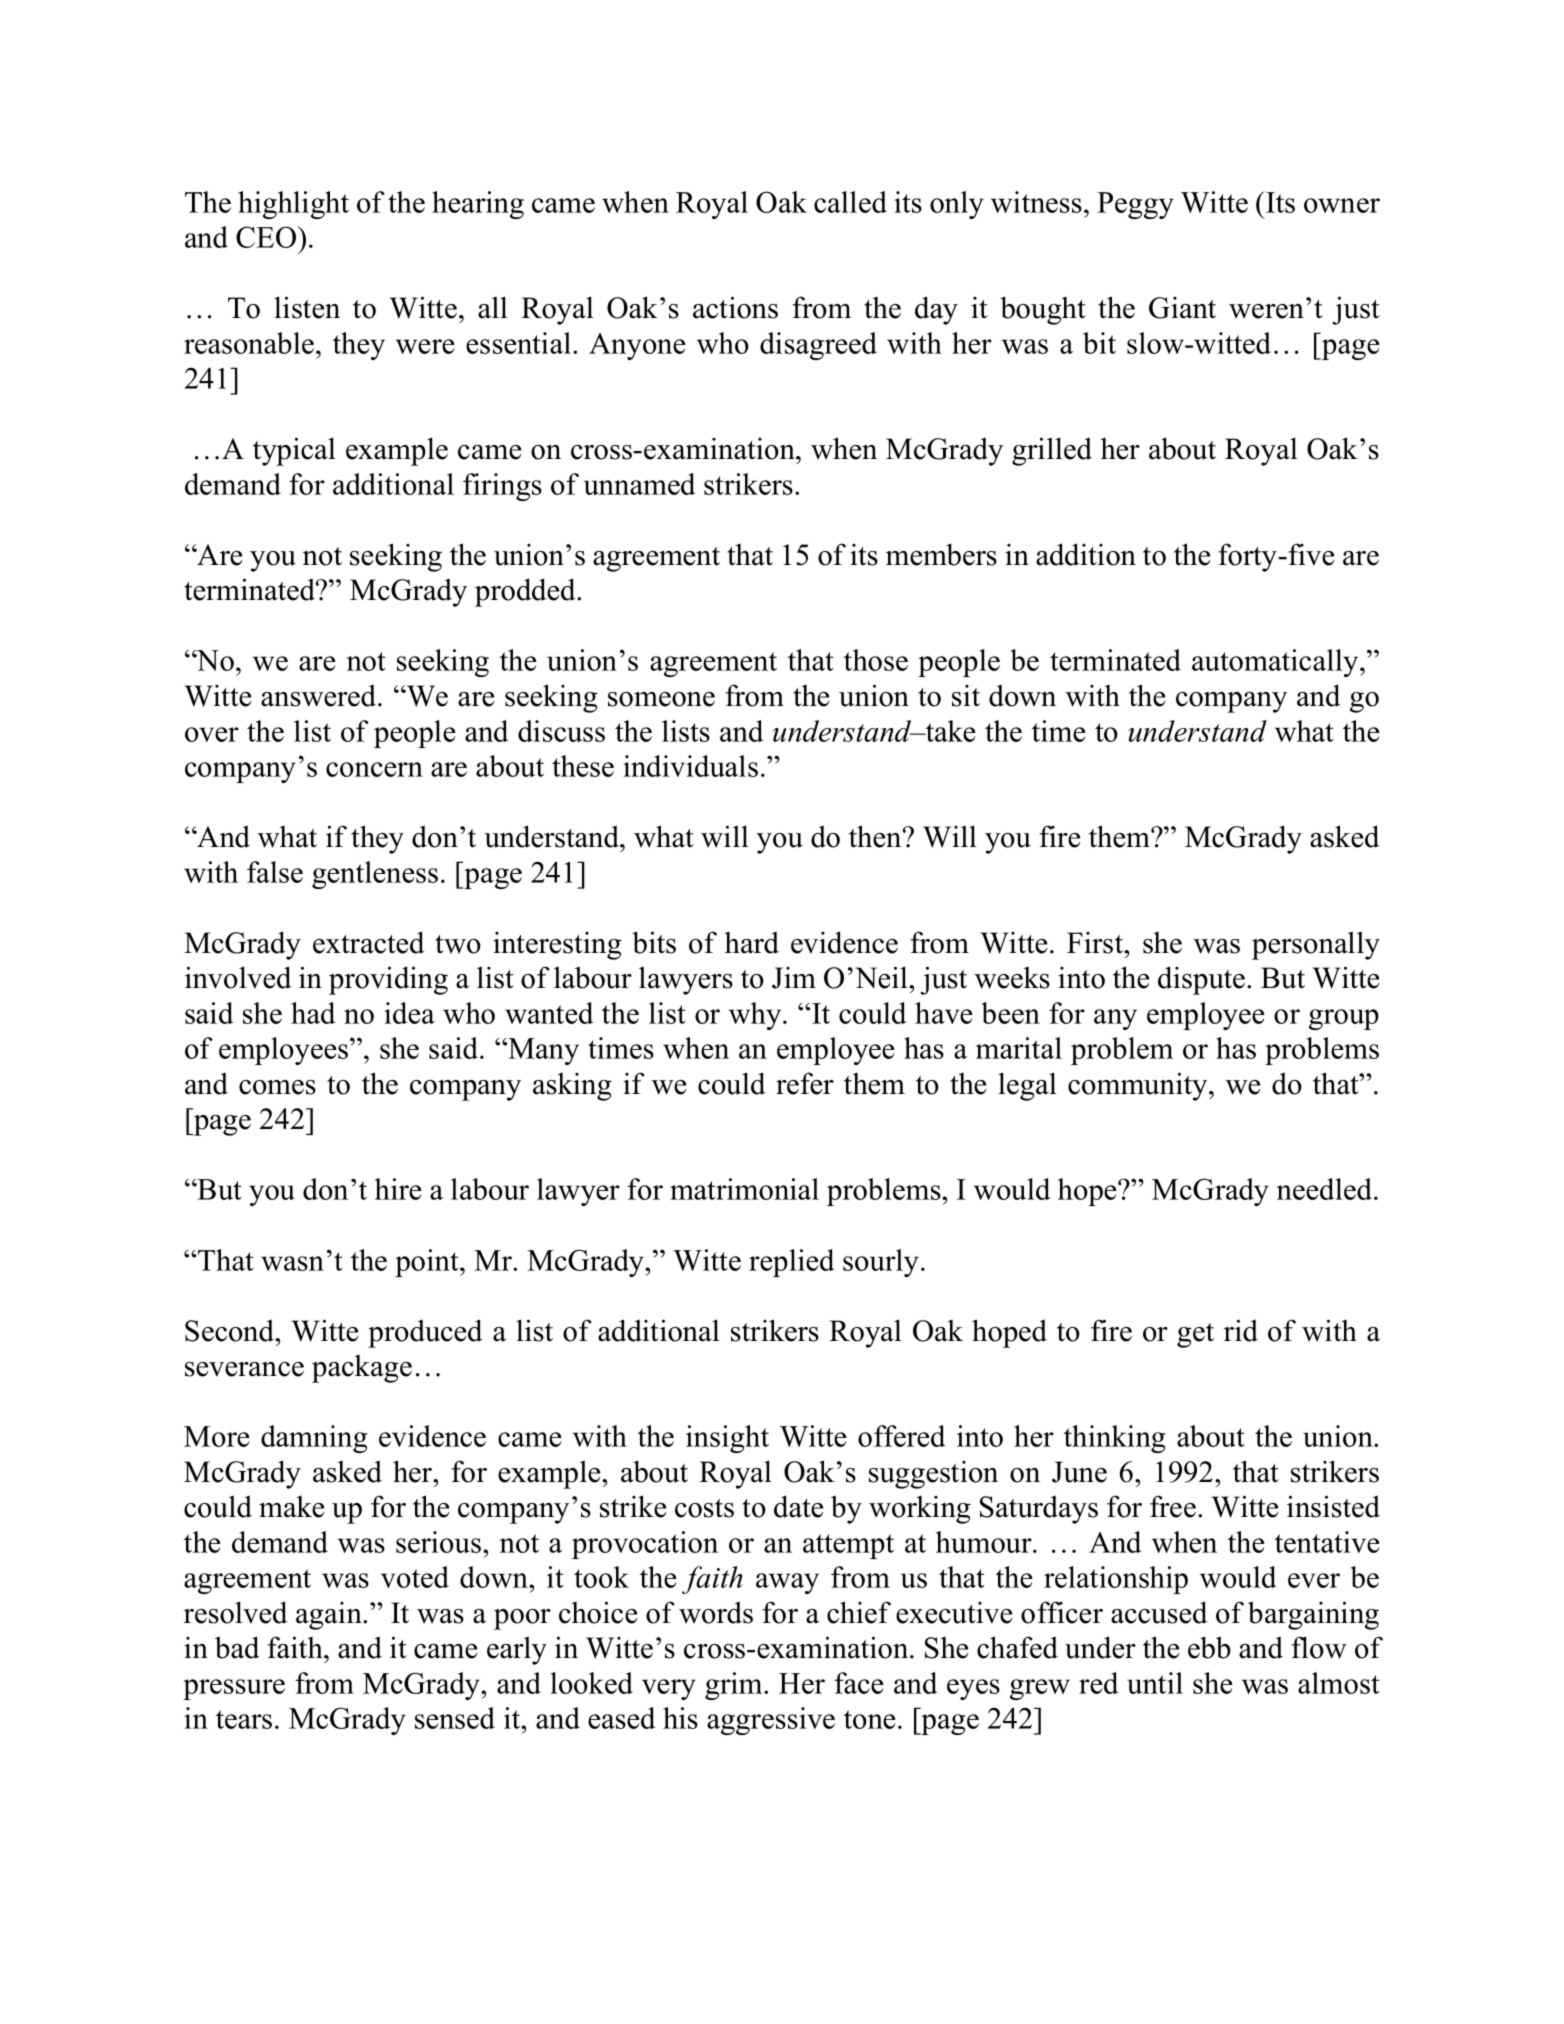 The image size is (1564, 2024). What do you see at coordinates (794, 978) in the page?
I see `Jim` at bounding box center [794, 978].
